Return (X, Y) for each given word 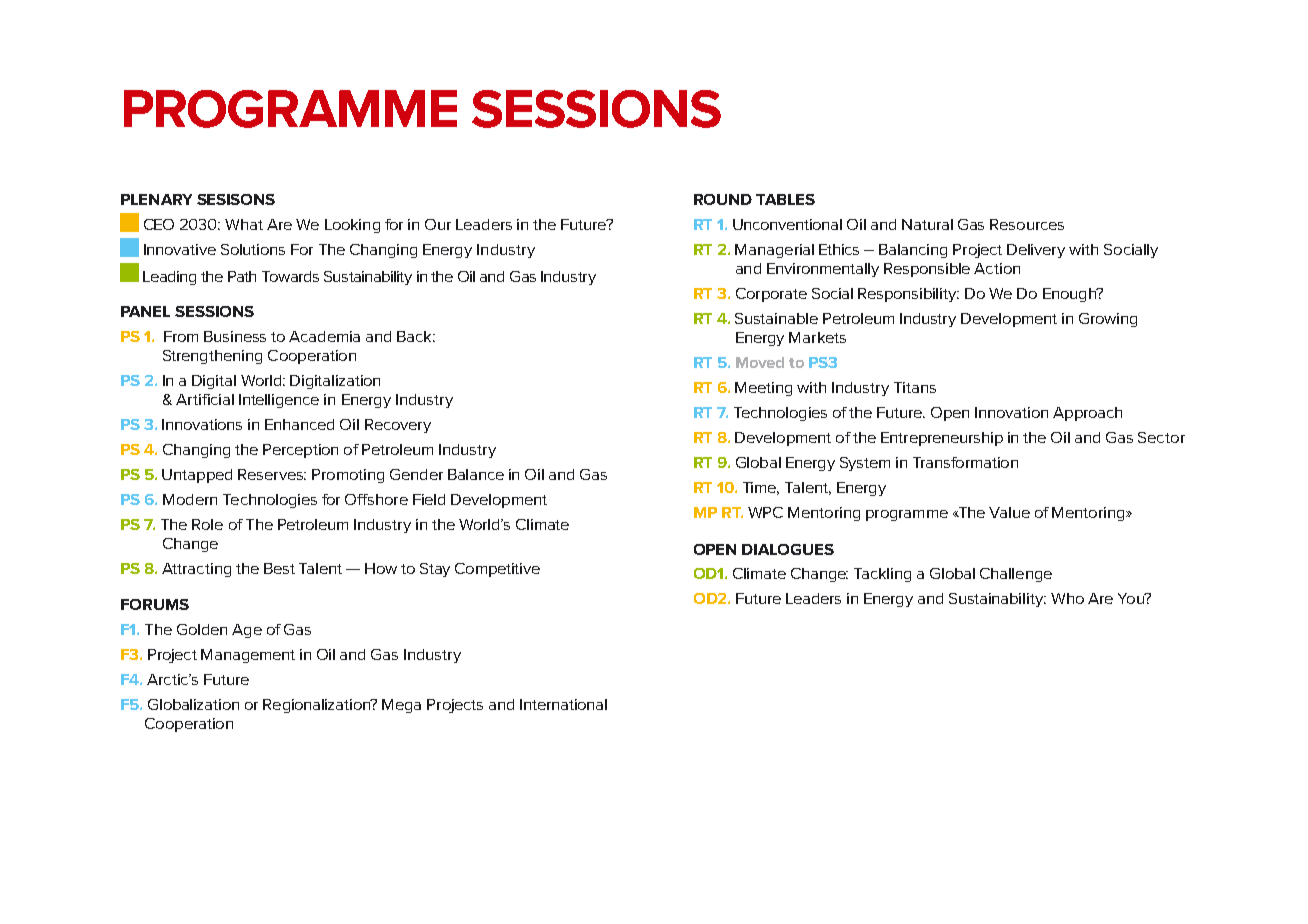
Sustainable (776, 318)
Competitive (497, 570)
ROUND (723, 199)
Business (235, 336)
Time (761, 488)
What (244, 224)
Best (279, 568)
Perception (300, 451)
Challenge (1016, 575)
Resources (1027, 224)
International (563, 704)
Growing (1108, 320)
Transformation (965, 462)
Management (248, 656)
